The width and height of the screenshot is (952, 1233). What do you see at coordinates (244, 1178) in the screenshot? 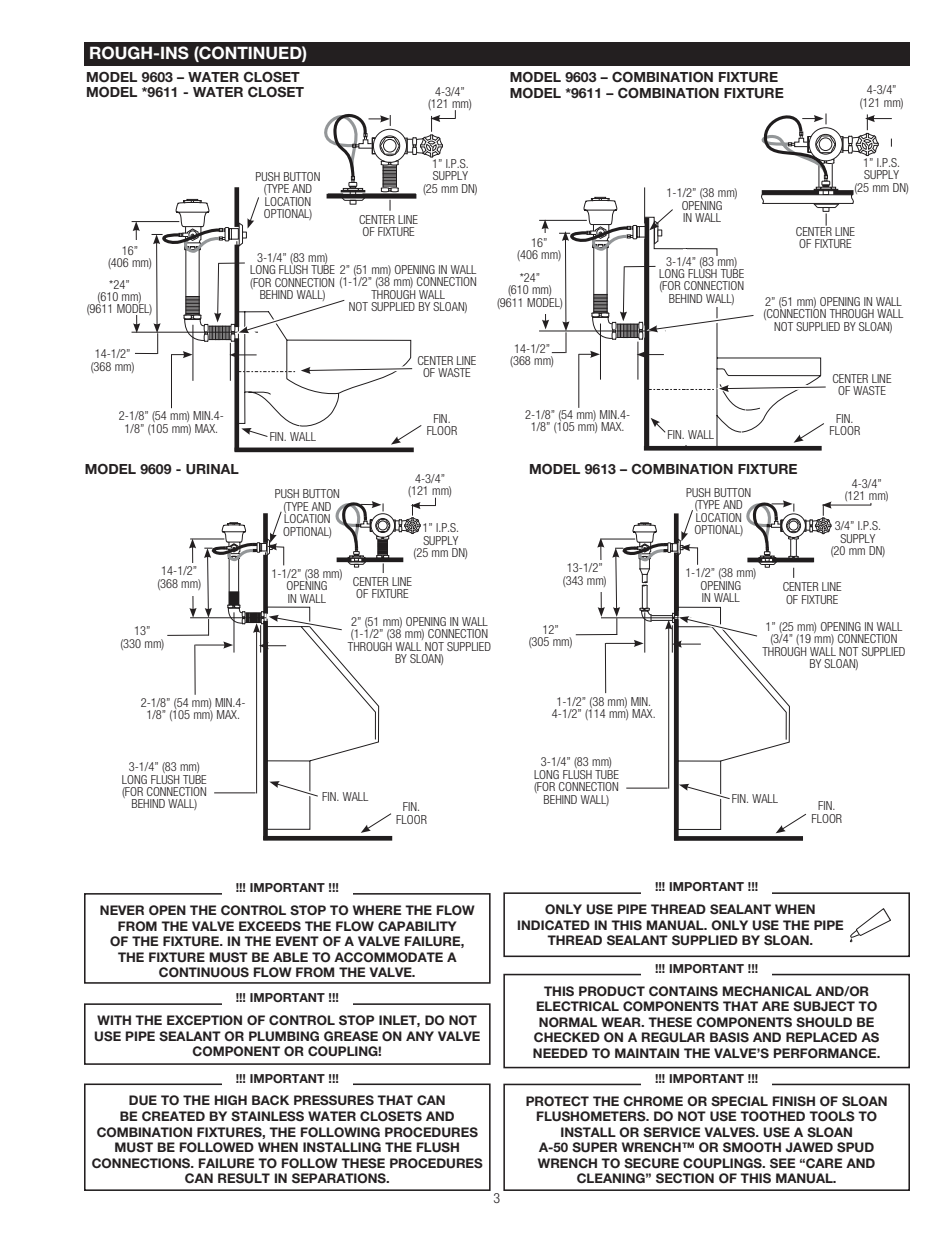
I see `RESULT` at bounding box center [244, 1178].
